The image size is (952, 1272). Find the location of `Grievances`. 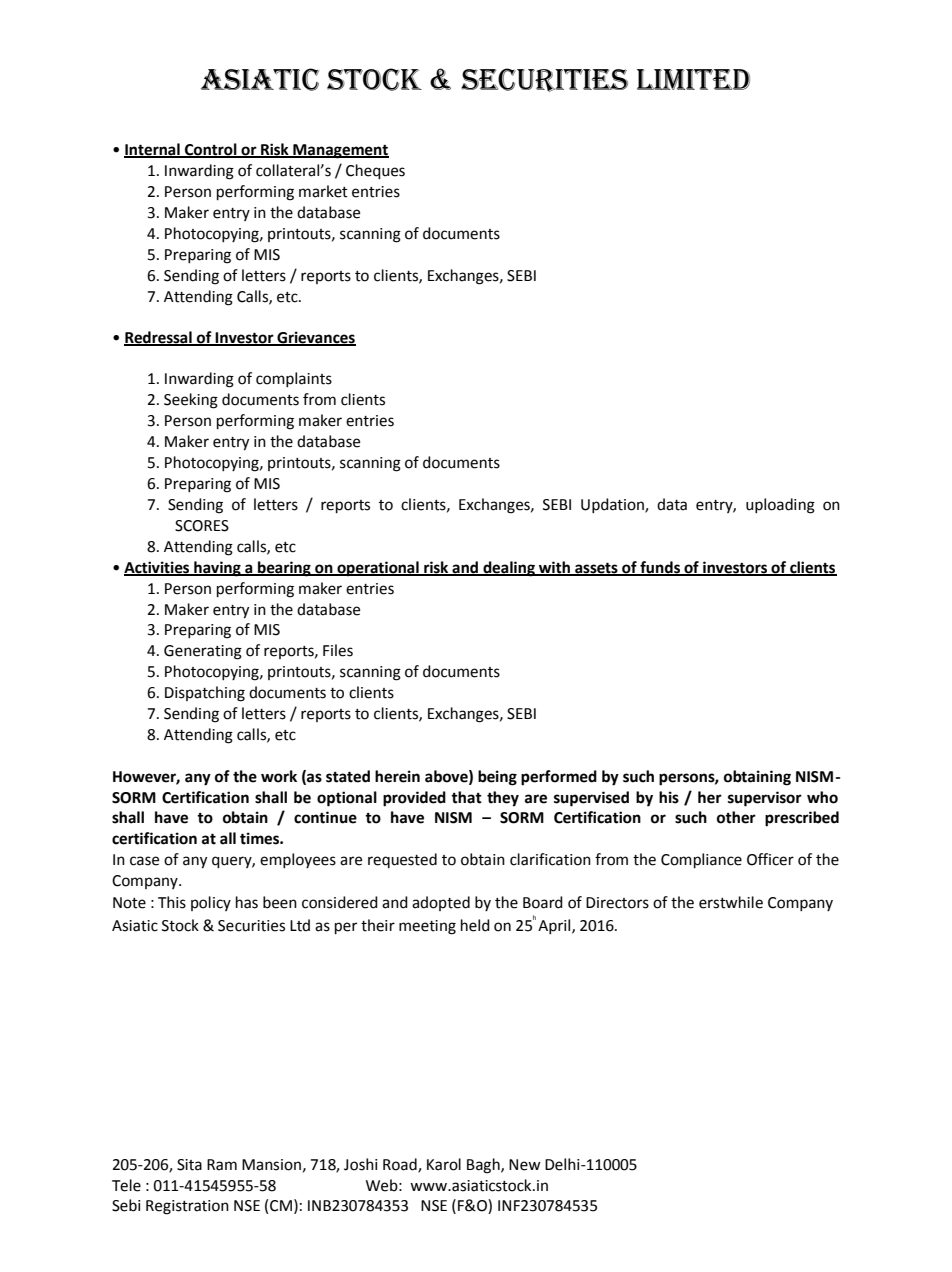

Grievances is located at coordinates (315, 338).
